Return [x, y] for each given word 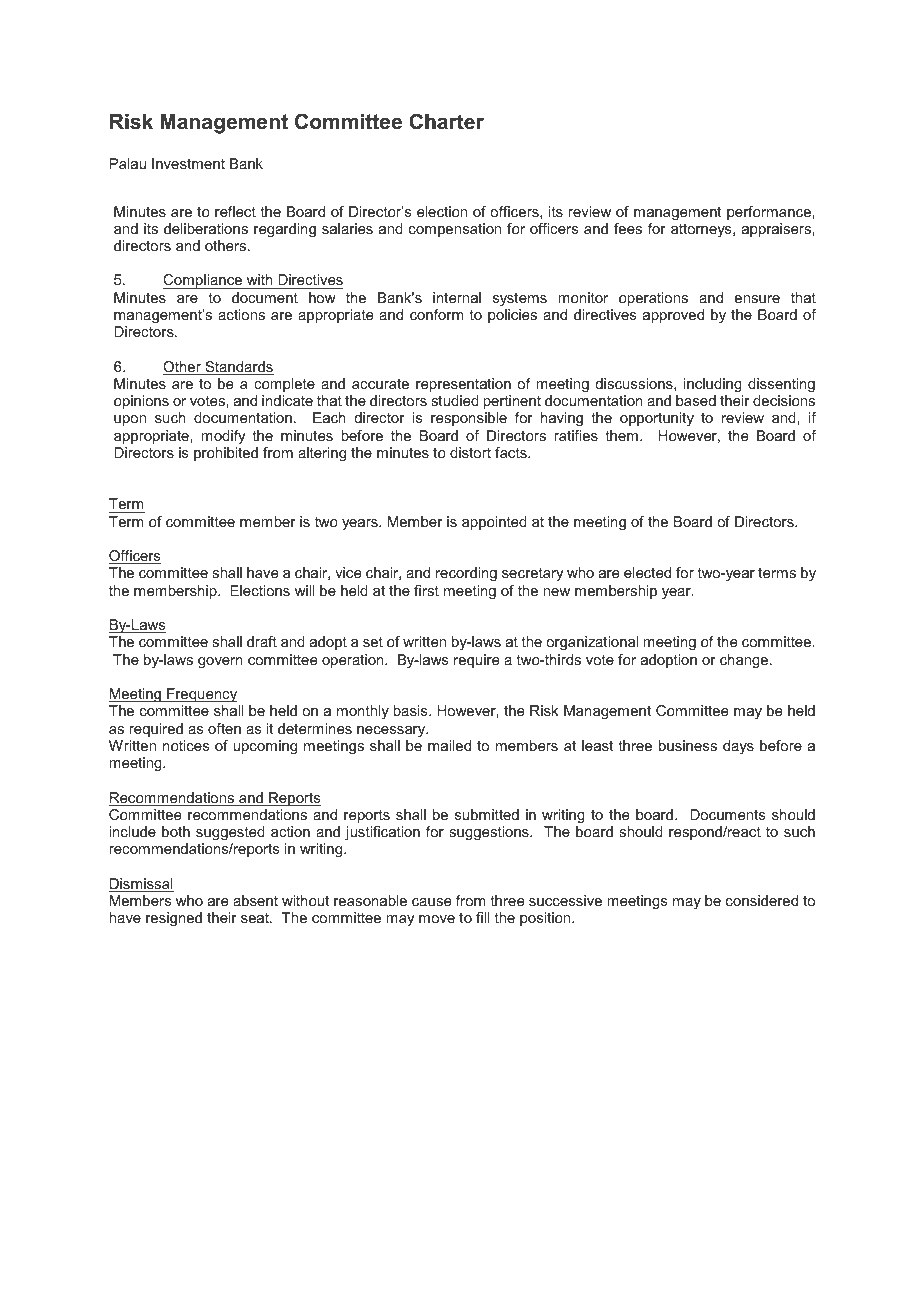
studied [455, 400]
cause [431, 902]
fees [628, 228]
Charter [446, 121]
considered [762, 900]
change [745, 661]
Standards [238, 368]
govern [220, 662]
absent [255, 900]
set [373, 641]
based [696, 400]
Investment [188, 163]
